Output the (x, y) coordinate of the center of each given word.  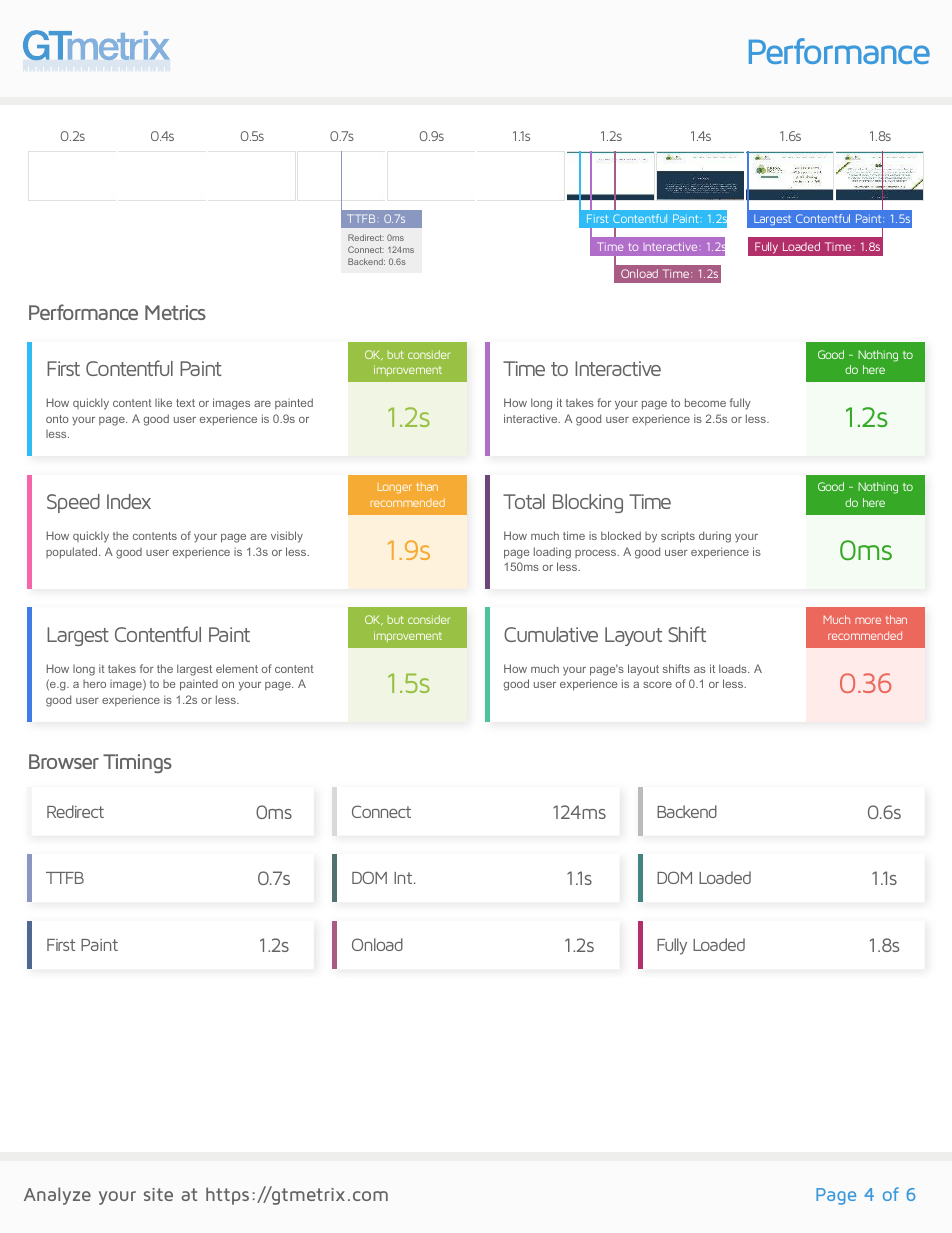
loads (734, 668)
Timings (137, 763)
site (158, 1194)
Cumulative (551, 634)
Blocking (588, 503)
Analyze (57, 1196)
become (705, 402)
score (657, 685)
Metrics (175, 312)
